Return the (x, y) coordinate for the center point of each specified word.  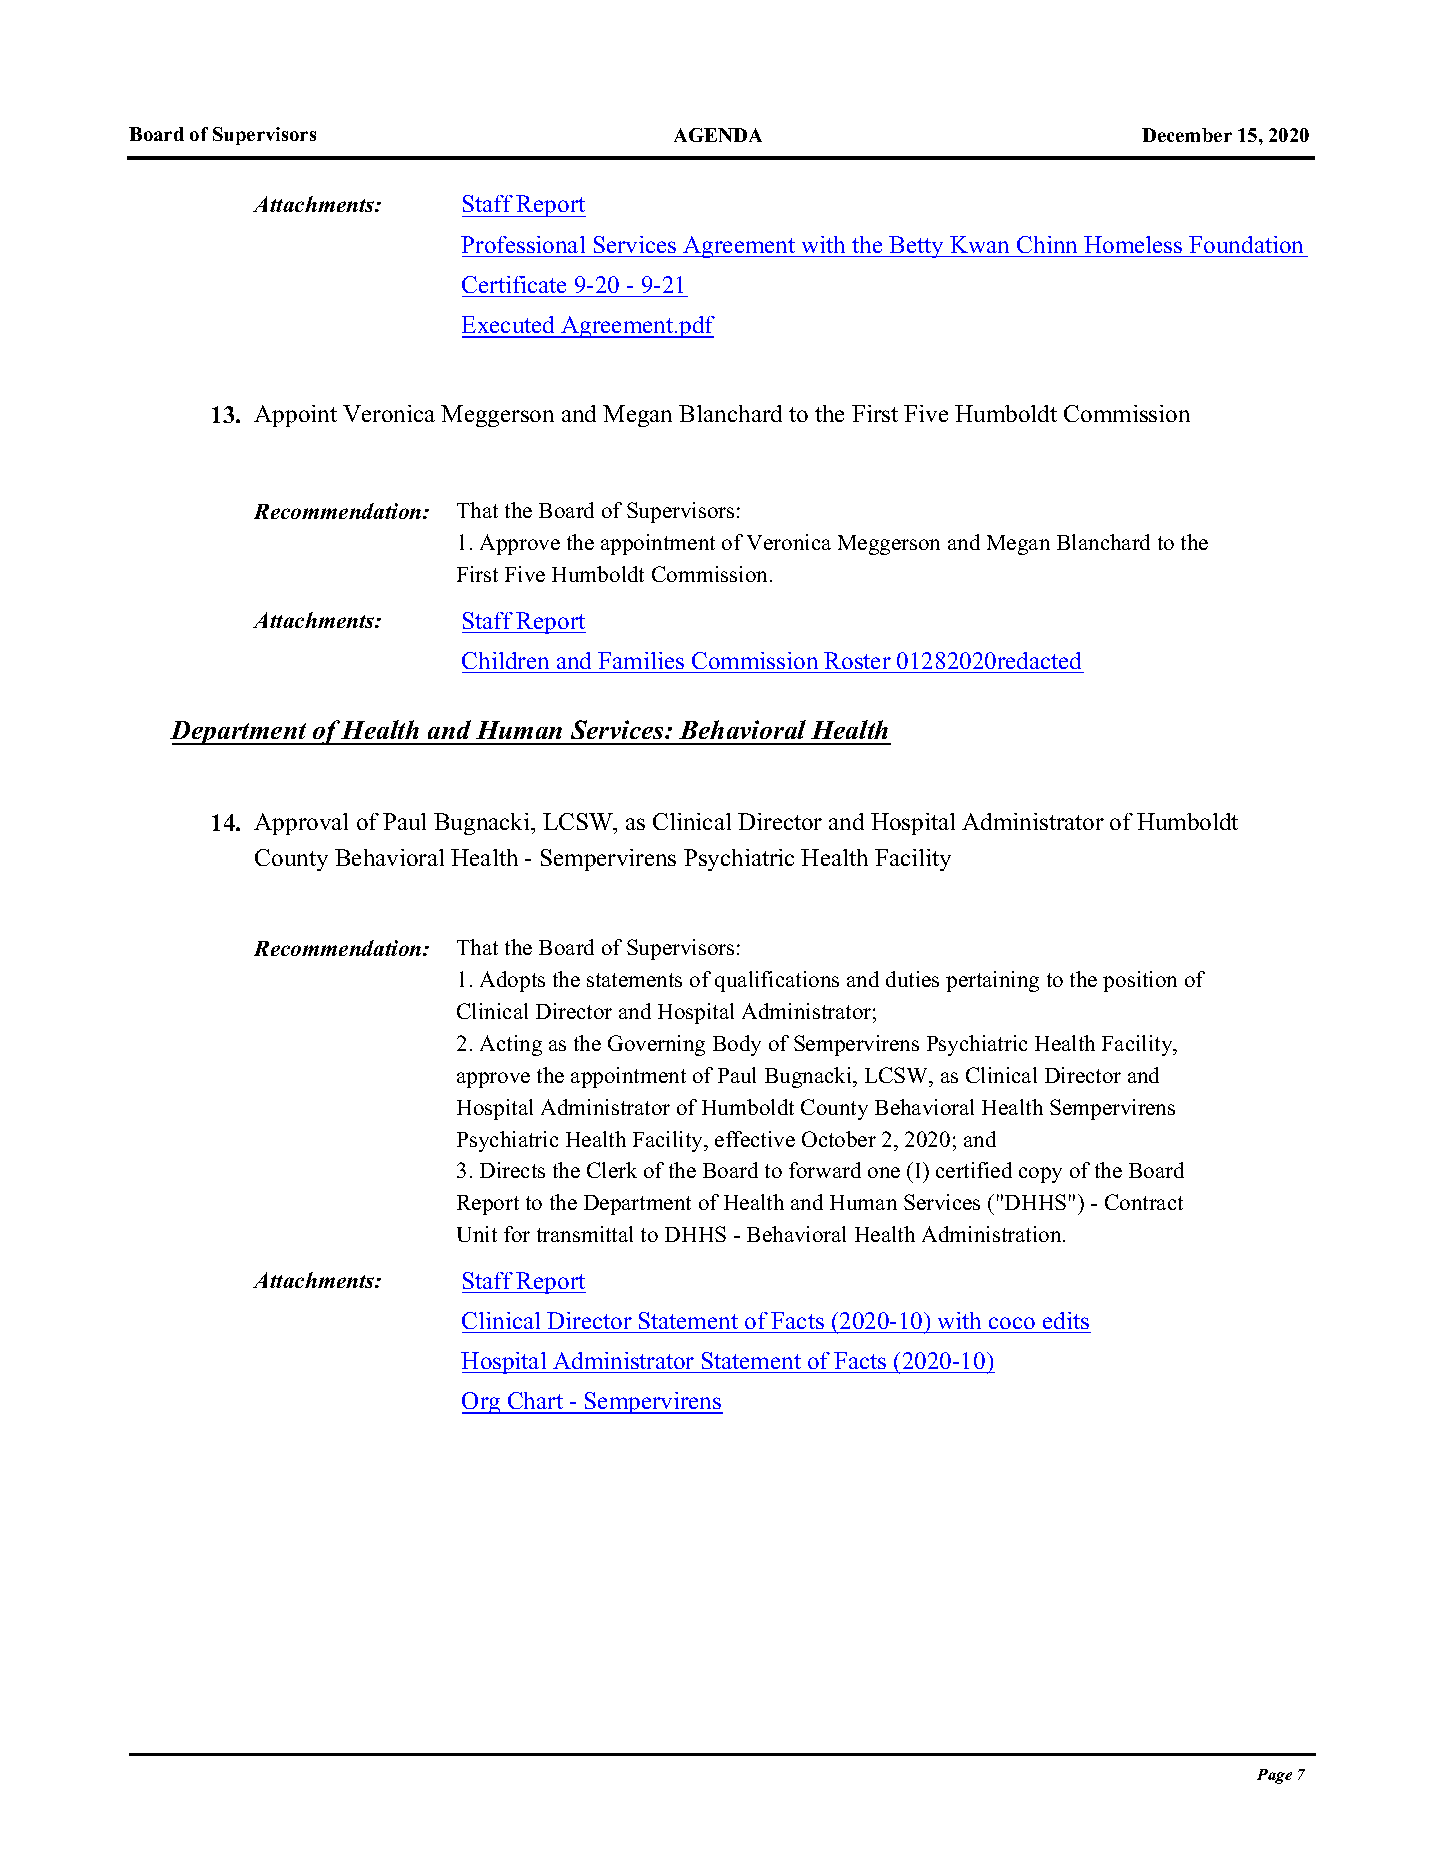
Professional (523, 244)
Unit (477, 1234)
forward (825, 1170)
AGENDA (718, 135)
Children (505, 660)
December (1187, 135)
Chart (536, 1402)
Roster (857, 660)
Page (1274, 1776)
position (1140, 981)
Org (482, 1403)
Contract (1144, 1202)
